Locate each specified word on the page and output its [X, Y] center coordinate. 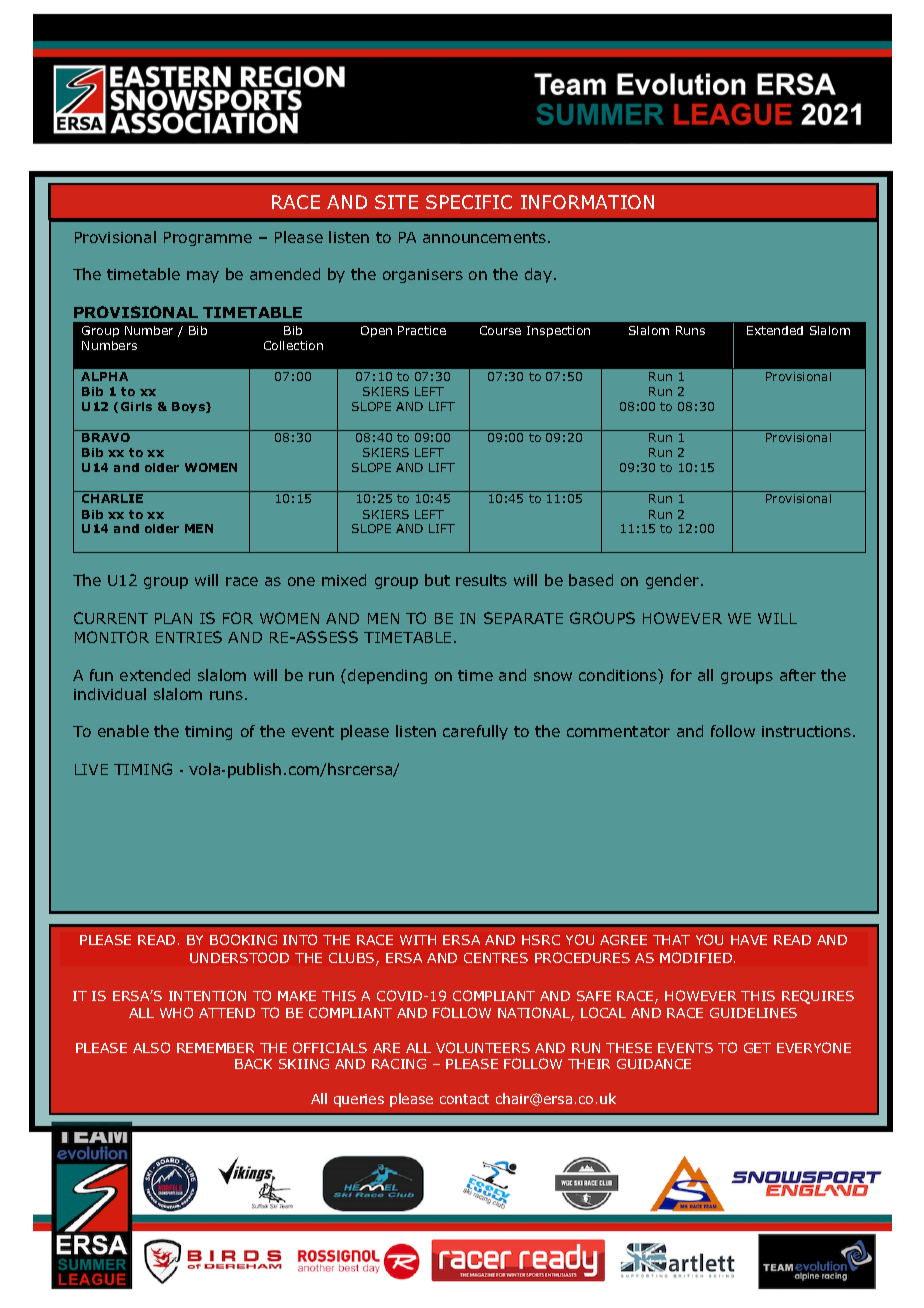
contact [464, 1099]
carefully [475, 732]
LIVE [91, 769]
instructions [808, 731]
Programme [208, 239]
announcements [484, 237]
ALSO [151, 1047]
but [437, 580]
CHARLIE [112, 498]
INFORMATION [587, 202]
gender [674, 581]
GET [757, 1048]
